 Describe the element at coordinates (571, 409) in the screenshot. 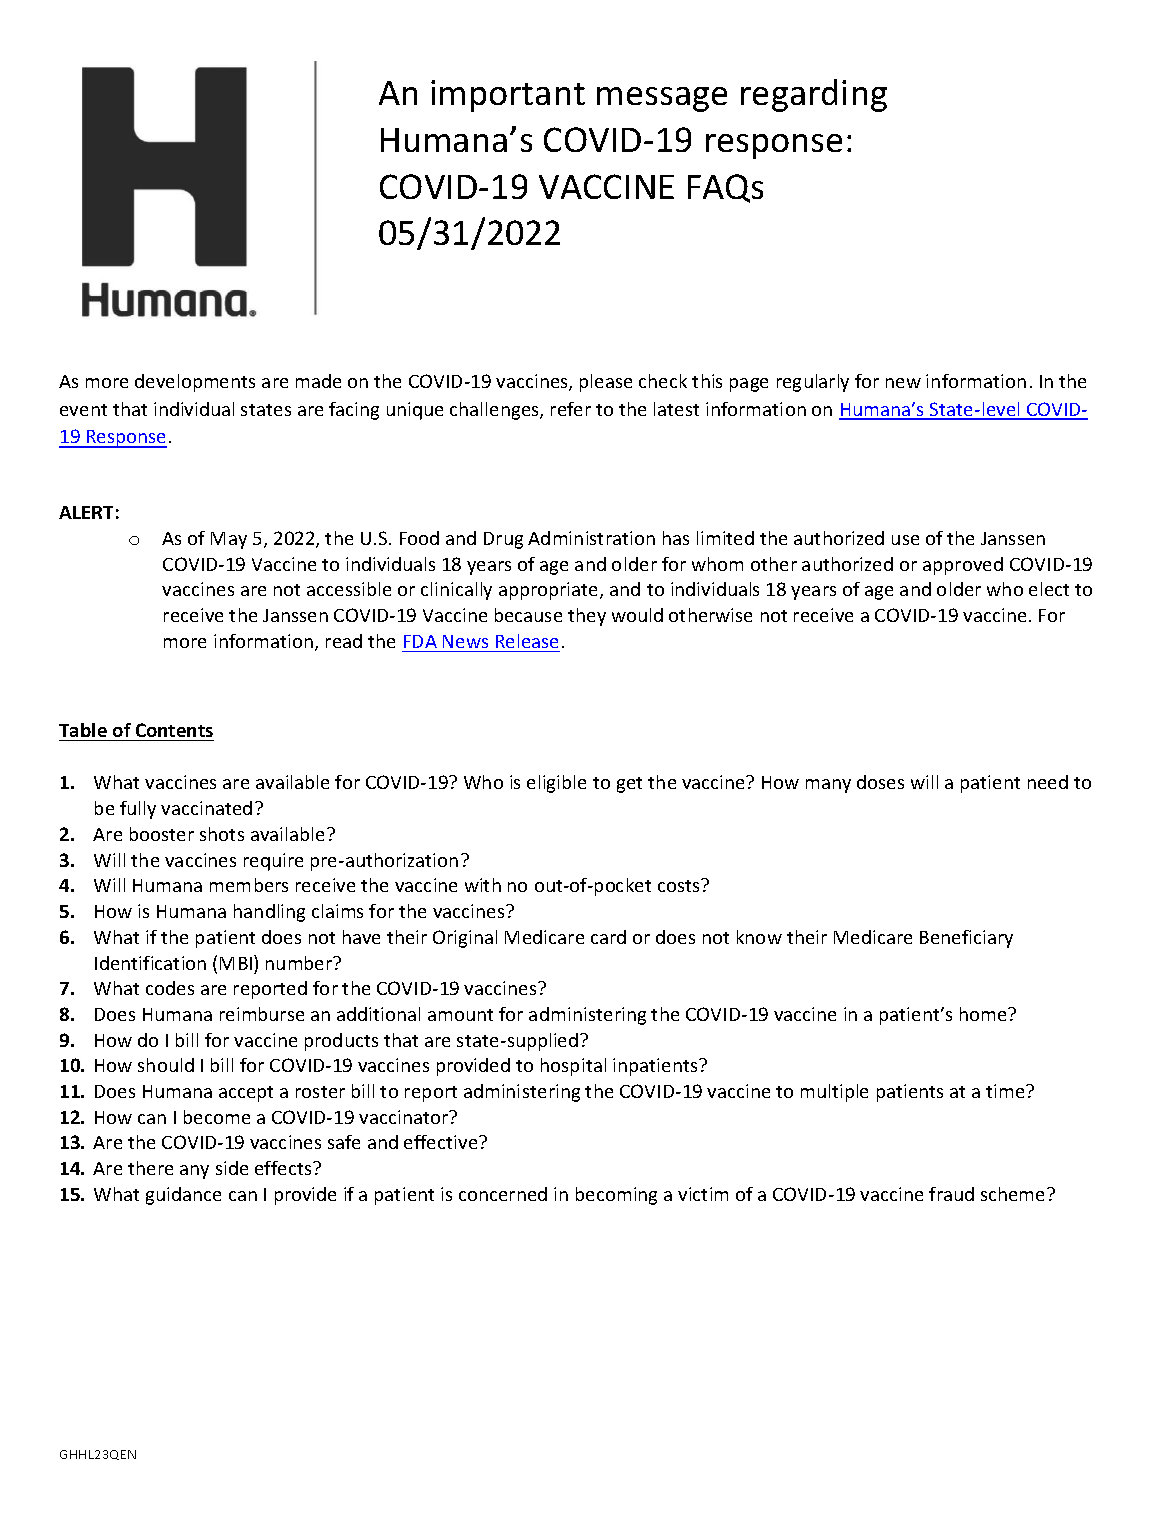

I see `refer` at that location.
